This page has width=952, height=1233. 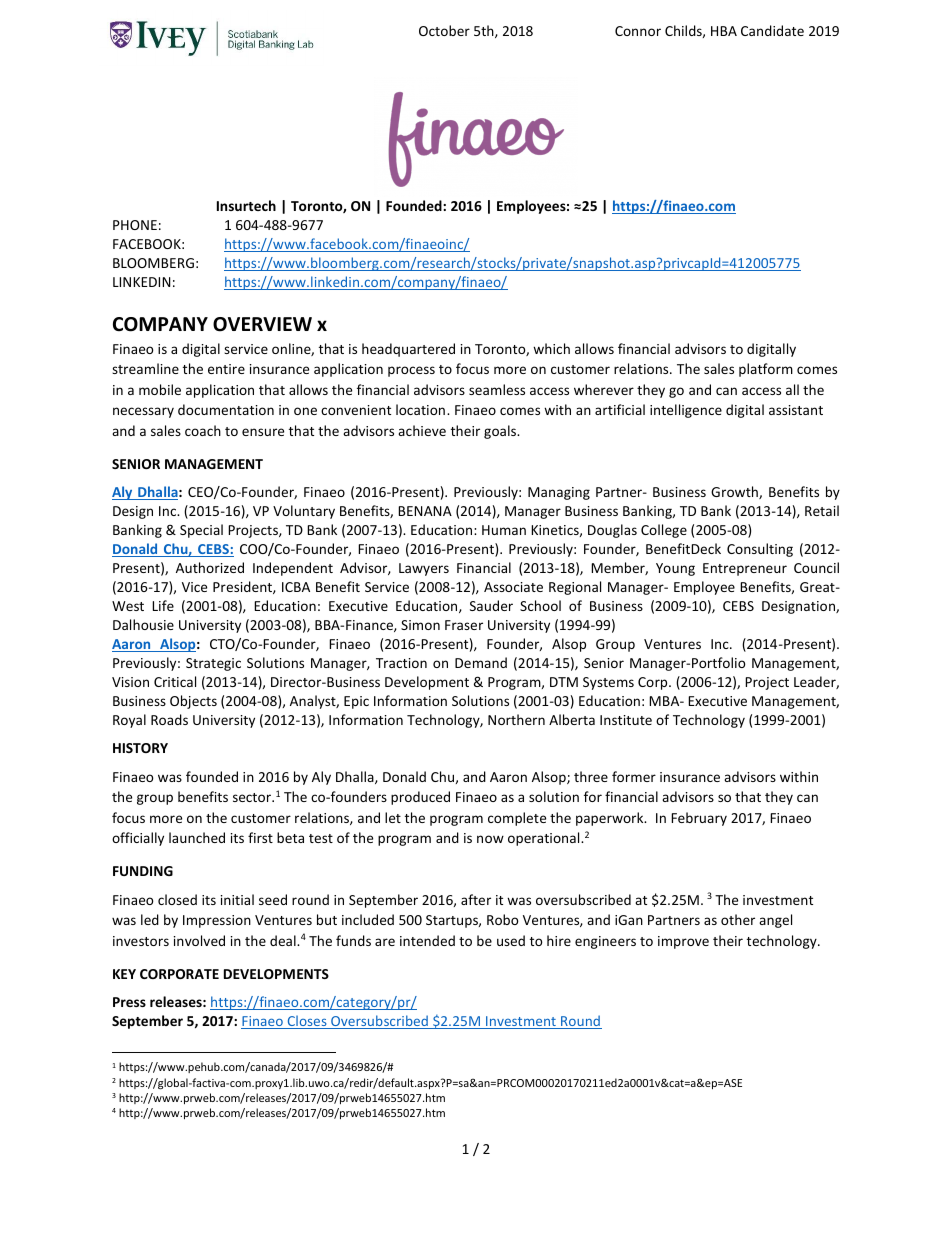 What do you see at coordinates (511, 940) in the page?
I see `used` at bounding box center [511, 940].
